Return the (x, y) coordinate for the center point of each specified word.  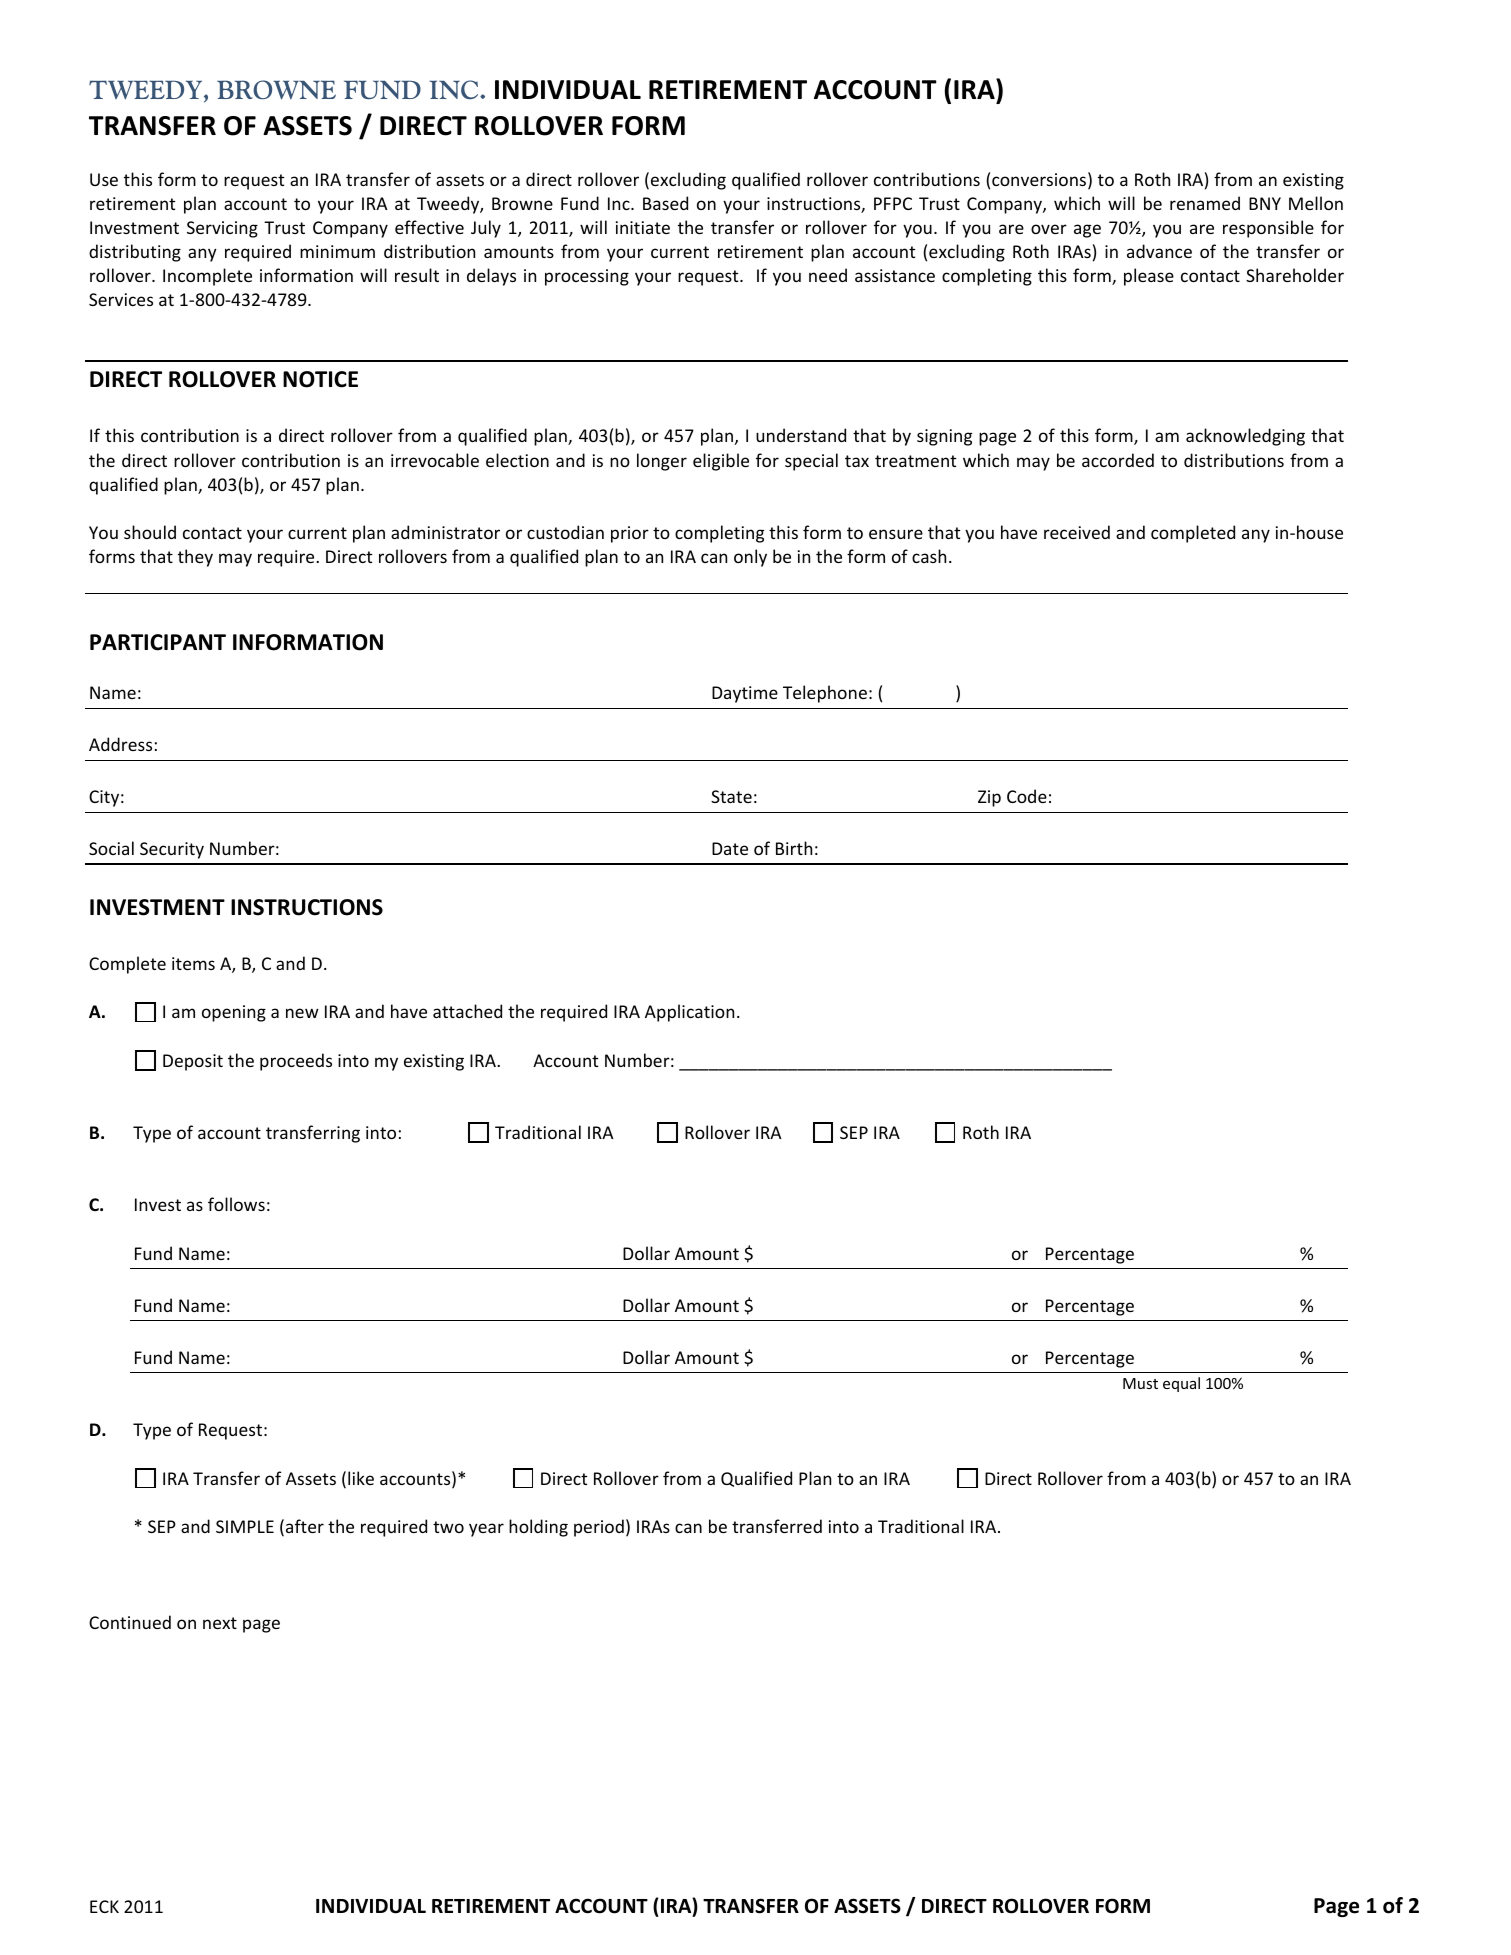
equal (1181, 1384)
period (599, 1528)
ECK (104, 1906)
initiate (643, 227)
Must (1140, 1383)
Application (689, 1013)
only (750, 558)
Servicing (222, 229)
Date (730, 848)
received (1077, 532)
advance (1159, 251)
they (195, 558)
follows (236, 1204)
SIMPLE (245, 1526)
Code (1027, 796)
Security (172, 850)
